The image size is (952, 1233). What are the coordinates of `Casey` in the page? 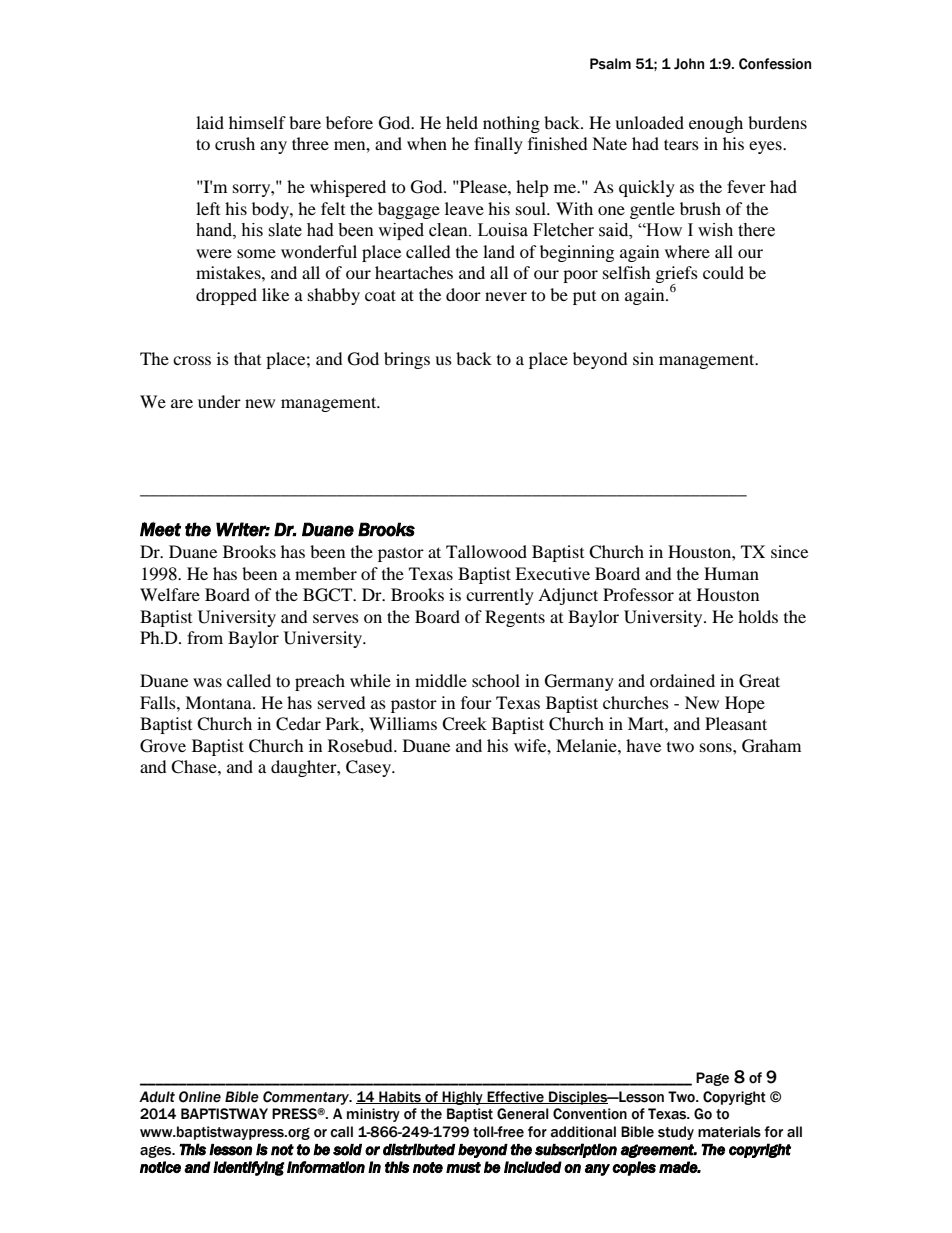 It's located at (370, 768).
